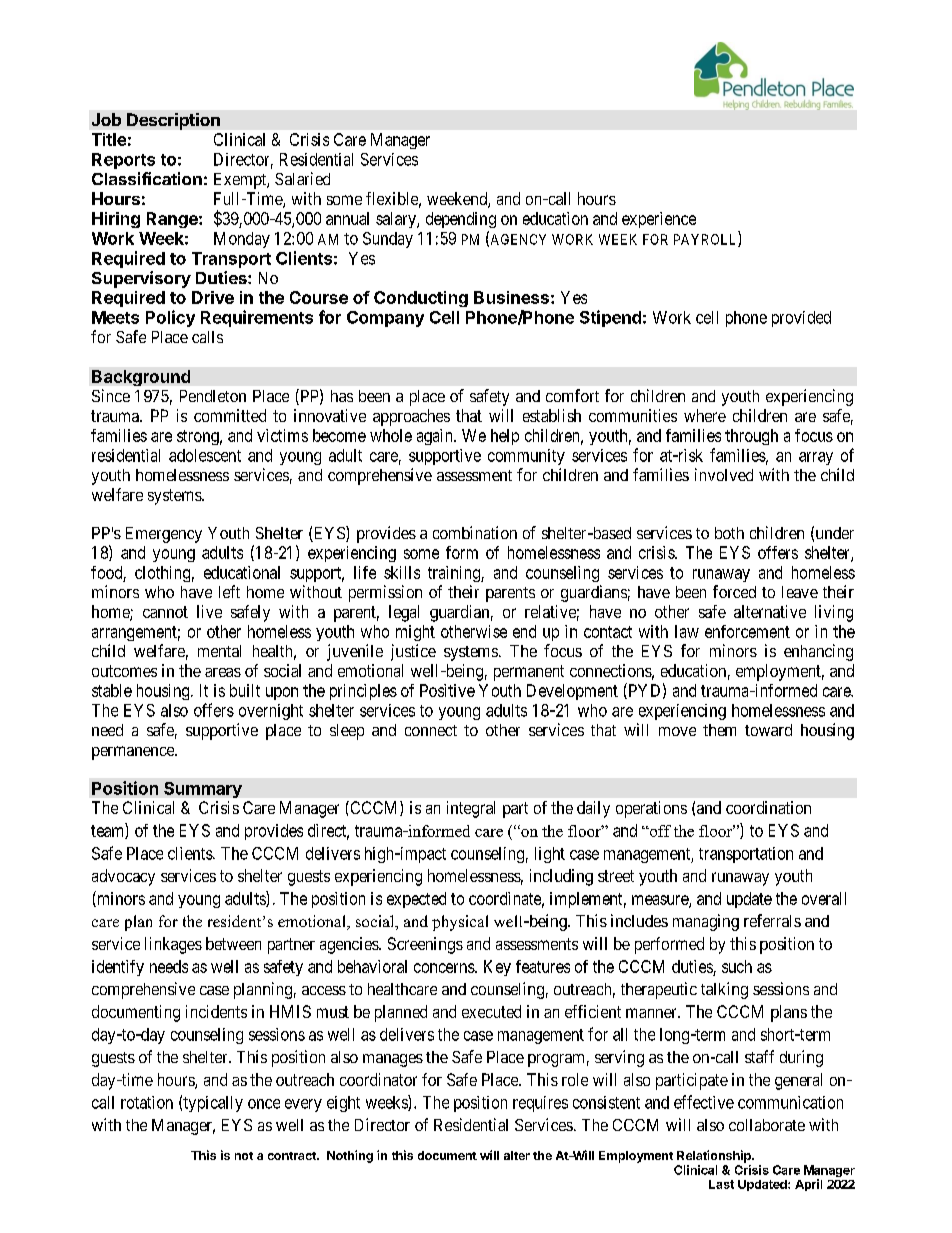  What do you see at coordinates (705, 415) in the image?
I see `where` at bounding box center [705, 415].
